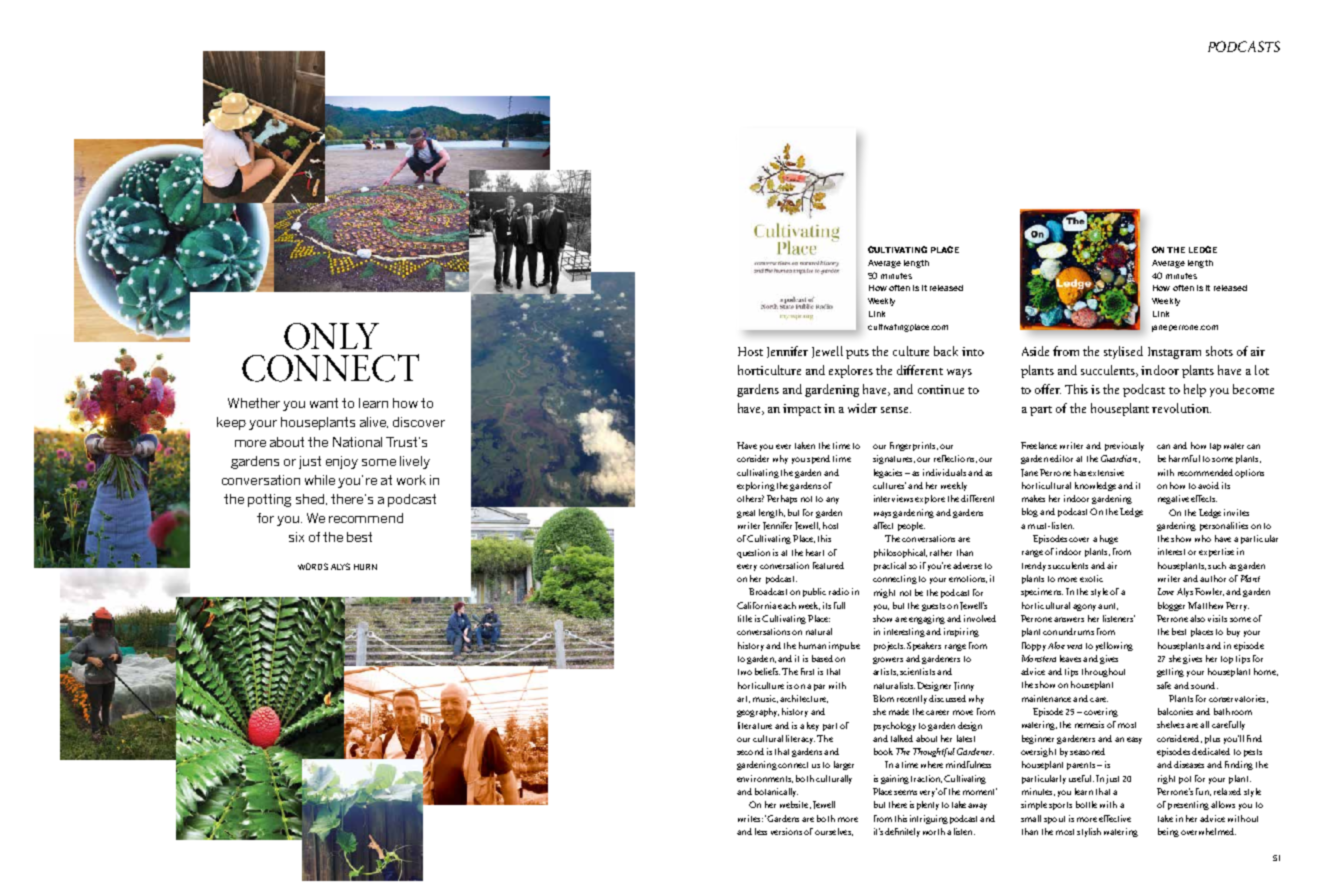 This page has width=1341, height=896. What do you see at coordinates (1106, 472) in the page?
I see `extensive` at bounding box center [1106, 472].
